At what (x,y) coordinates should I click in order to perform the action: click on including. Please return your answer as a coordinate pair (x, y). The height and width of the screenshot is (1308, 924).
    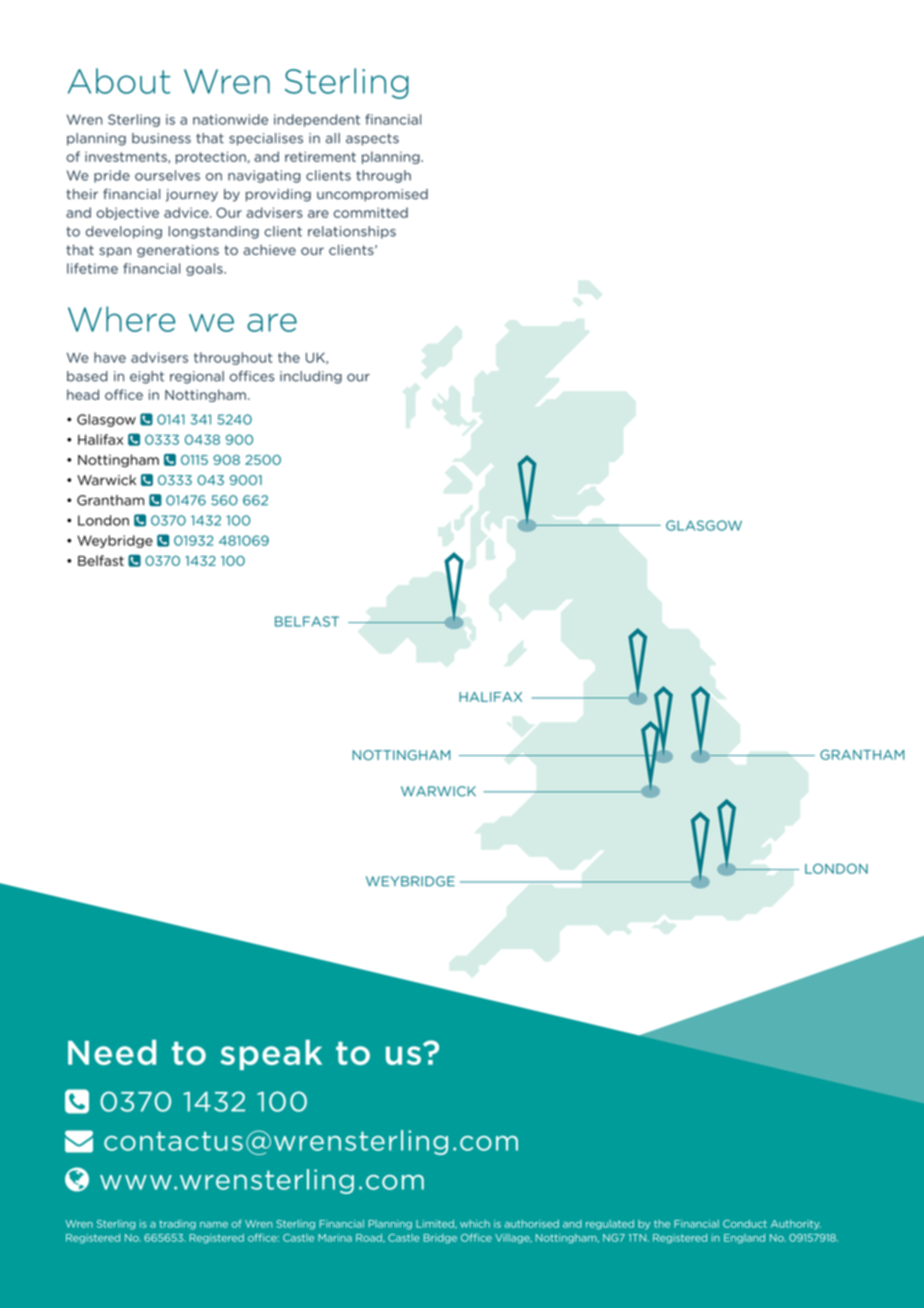
    Looking at the image, I should click on (311, 377).
